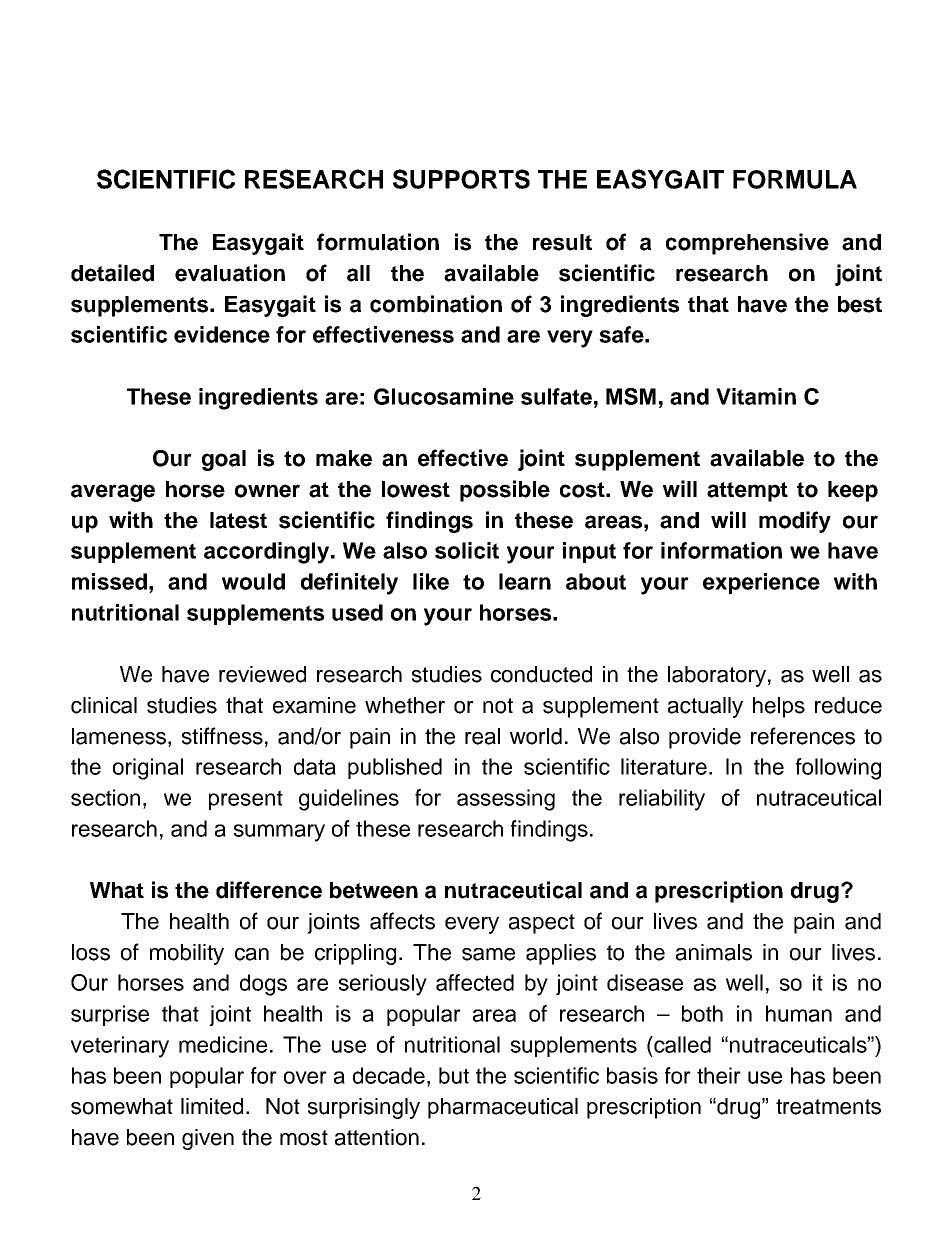  Describe the element at coordinates (747, 492) in the image. I see `attempt` at that location.
